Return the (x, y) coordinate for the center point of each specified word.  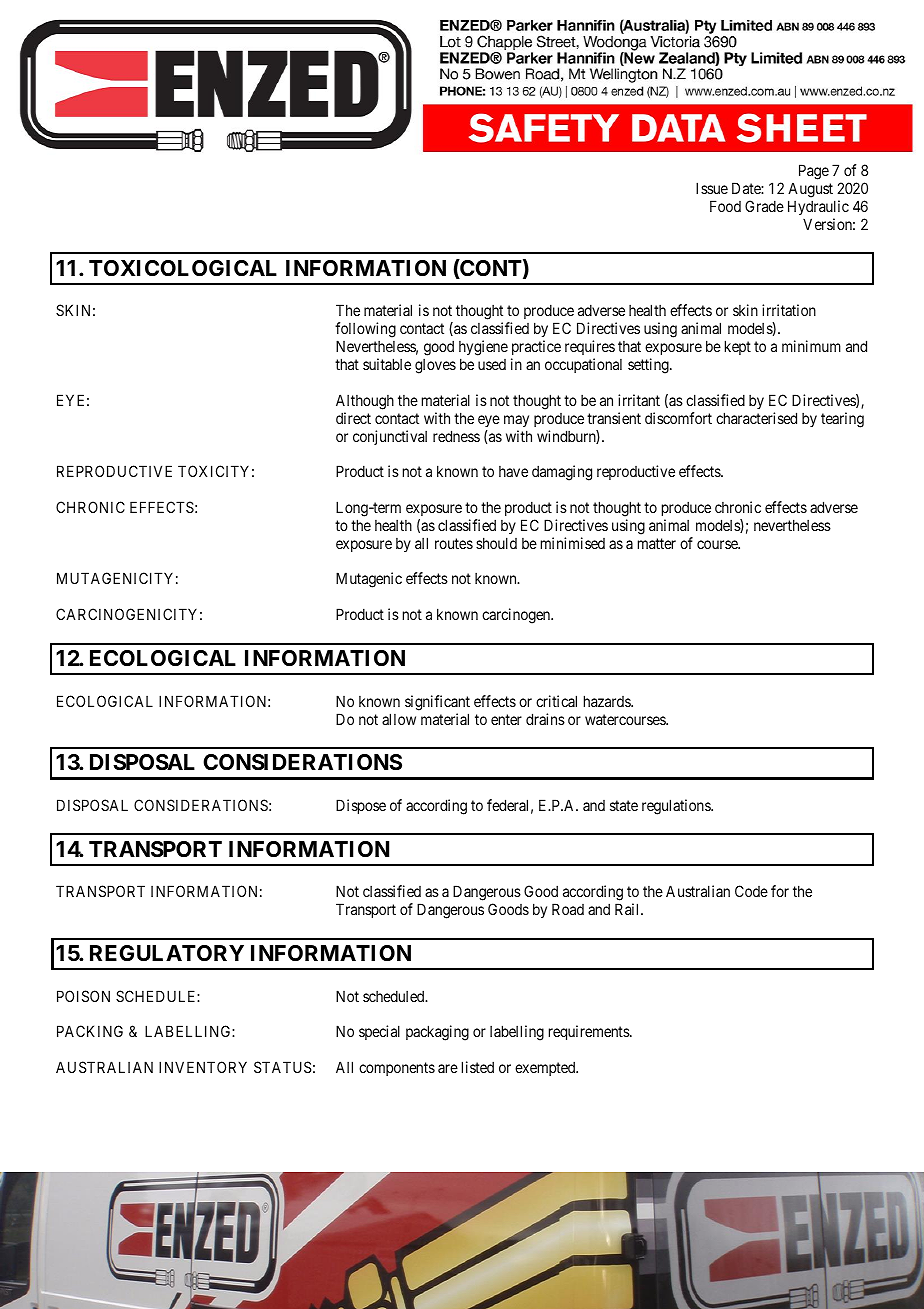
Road (568, 909)
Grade (764, 206)
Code (751, 891)
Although (365, 402)
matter (657, 543)
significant (437, 703)
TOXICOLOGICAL (183, 268)
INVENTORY (203, 1067)
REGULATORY (167, 953)
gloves (435, 366)
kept (738, 347)
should (496, 543)
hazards (608, 701)
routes (454, 543)
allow (399, 719)
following (365, 331)
